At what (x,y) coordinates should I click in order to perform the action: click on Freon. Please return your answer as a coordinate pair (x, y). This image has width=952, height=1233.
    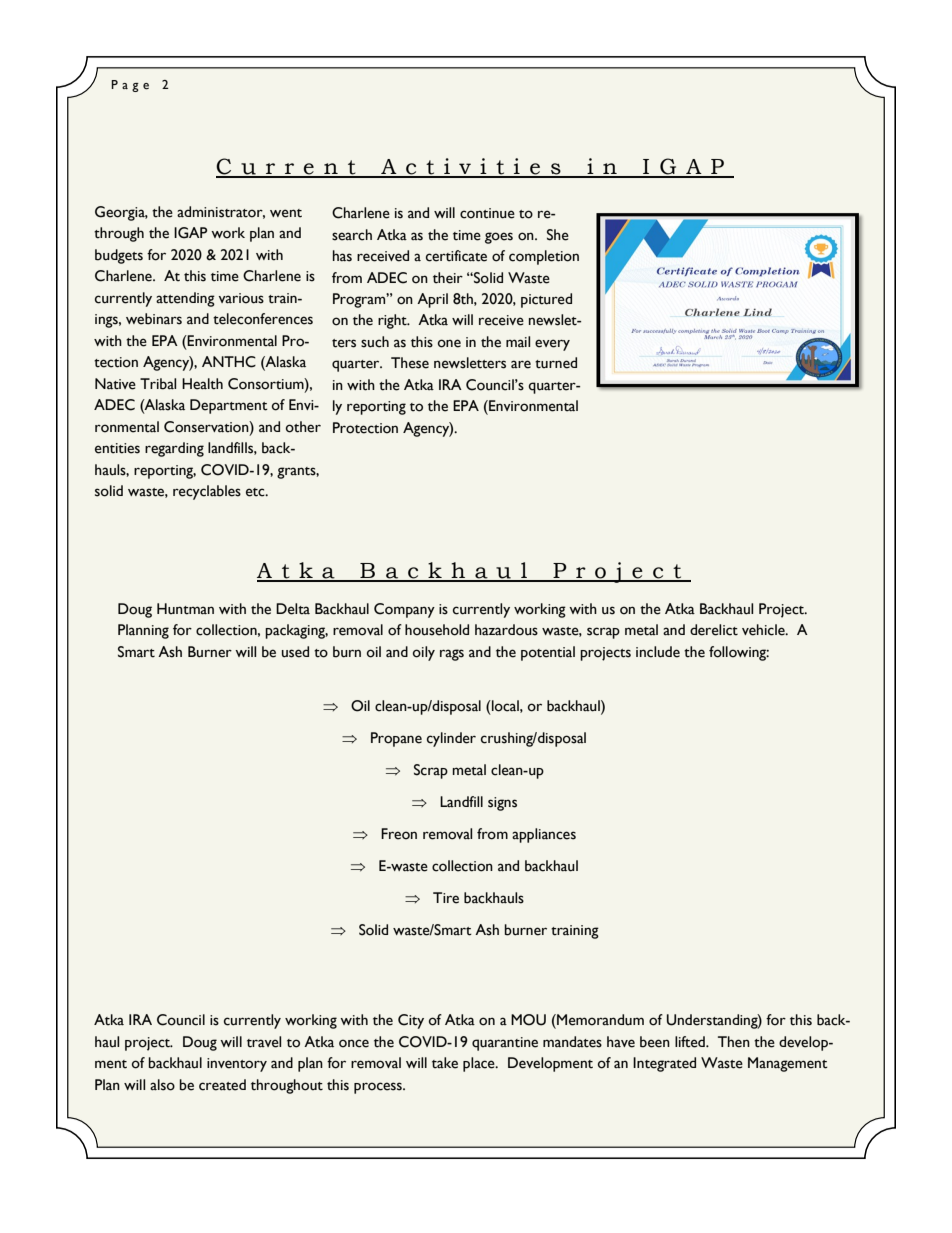
    Looking at the image, I should click on (399, 834).
